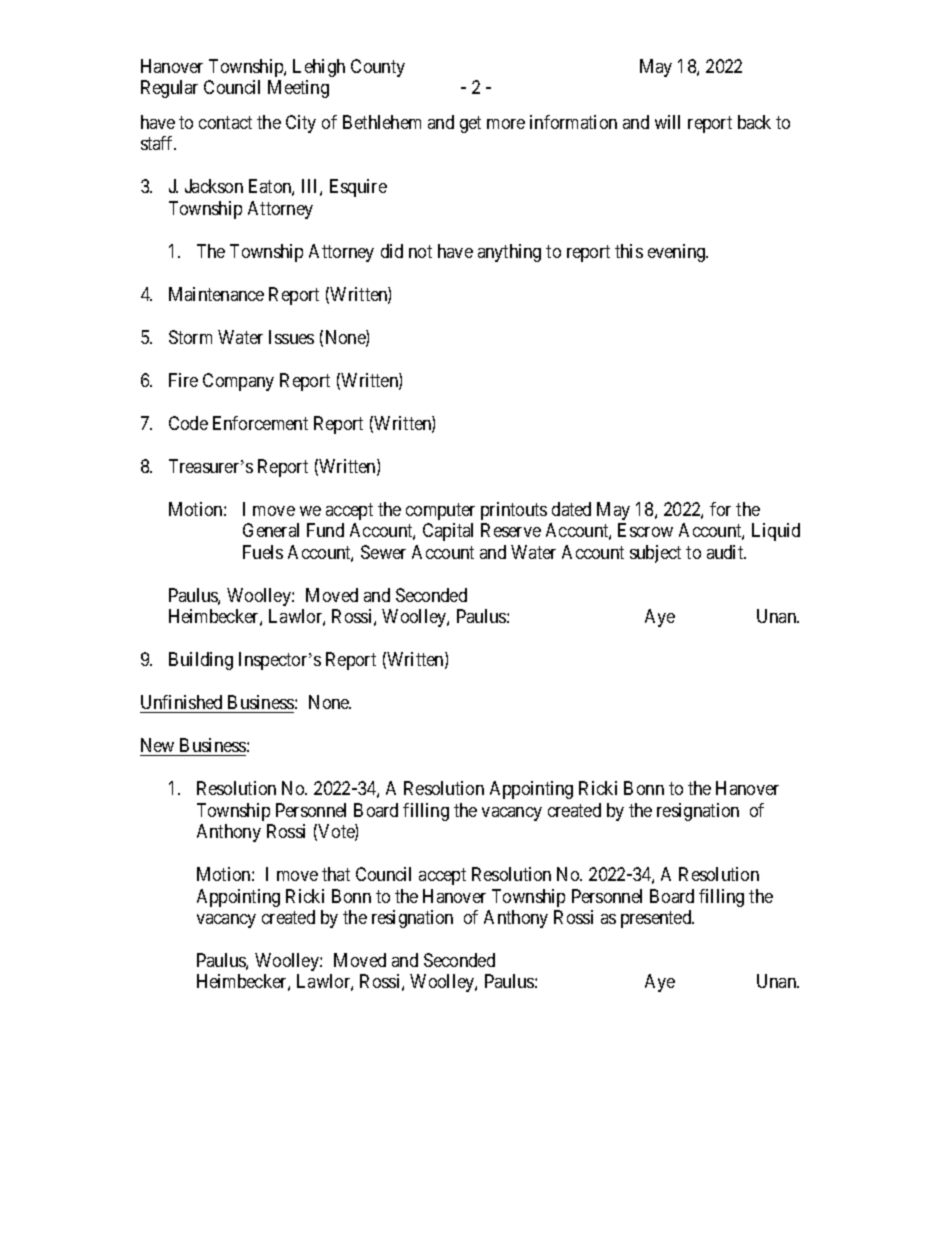  What do you see at coordinates (225, 122) in the screenshot?
I see `contact` at bounding box center [225, 122].
